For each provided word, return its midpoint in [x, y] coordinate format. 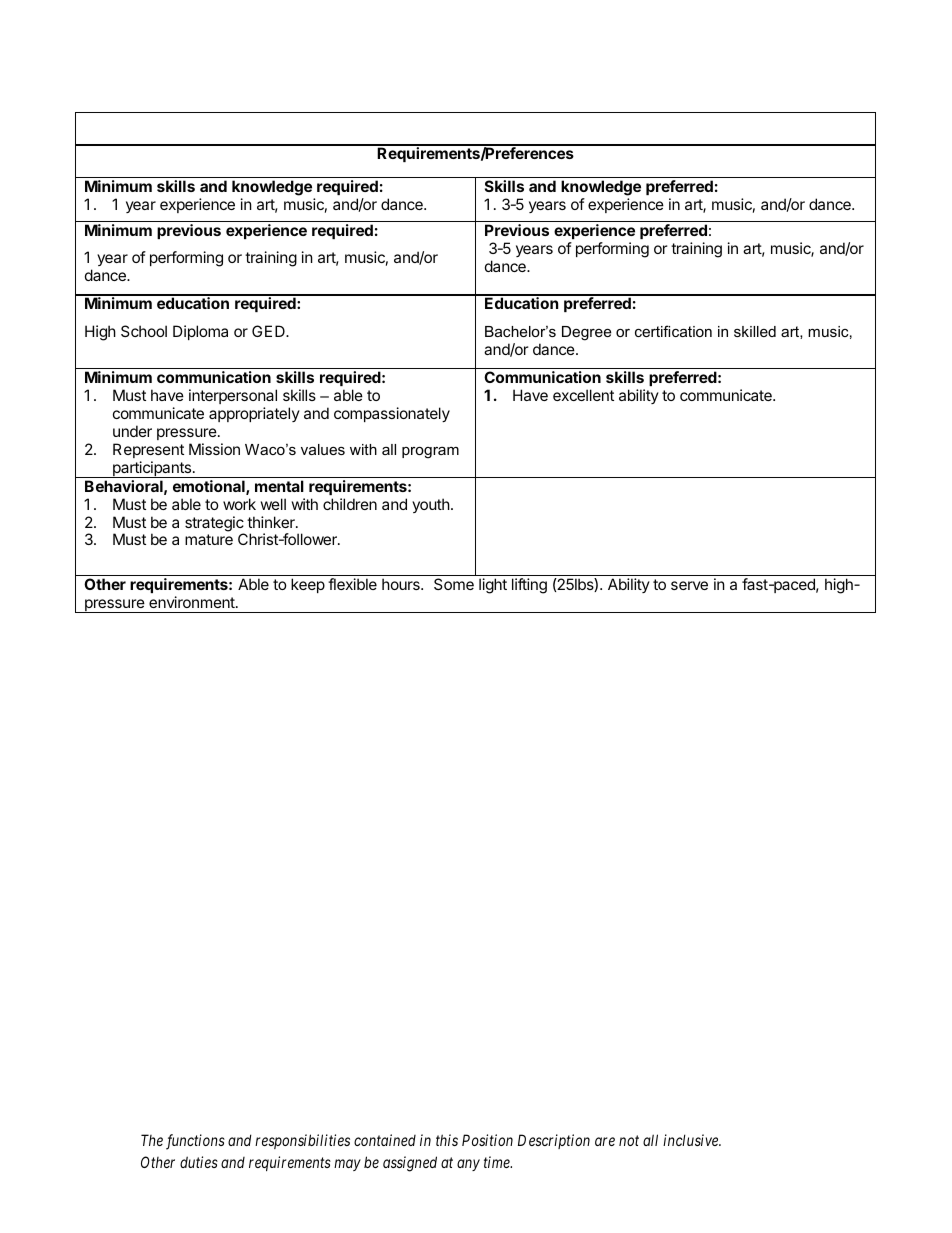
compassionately [392, 414]
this [447, 1140]
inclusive [692, 1140]
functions [195, 1142]
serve [689, 585]
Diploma [200, 332]
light [493, 586]
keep [308, 585]
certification [673, 331]
